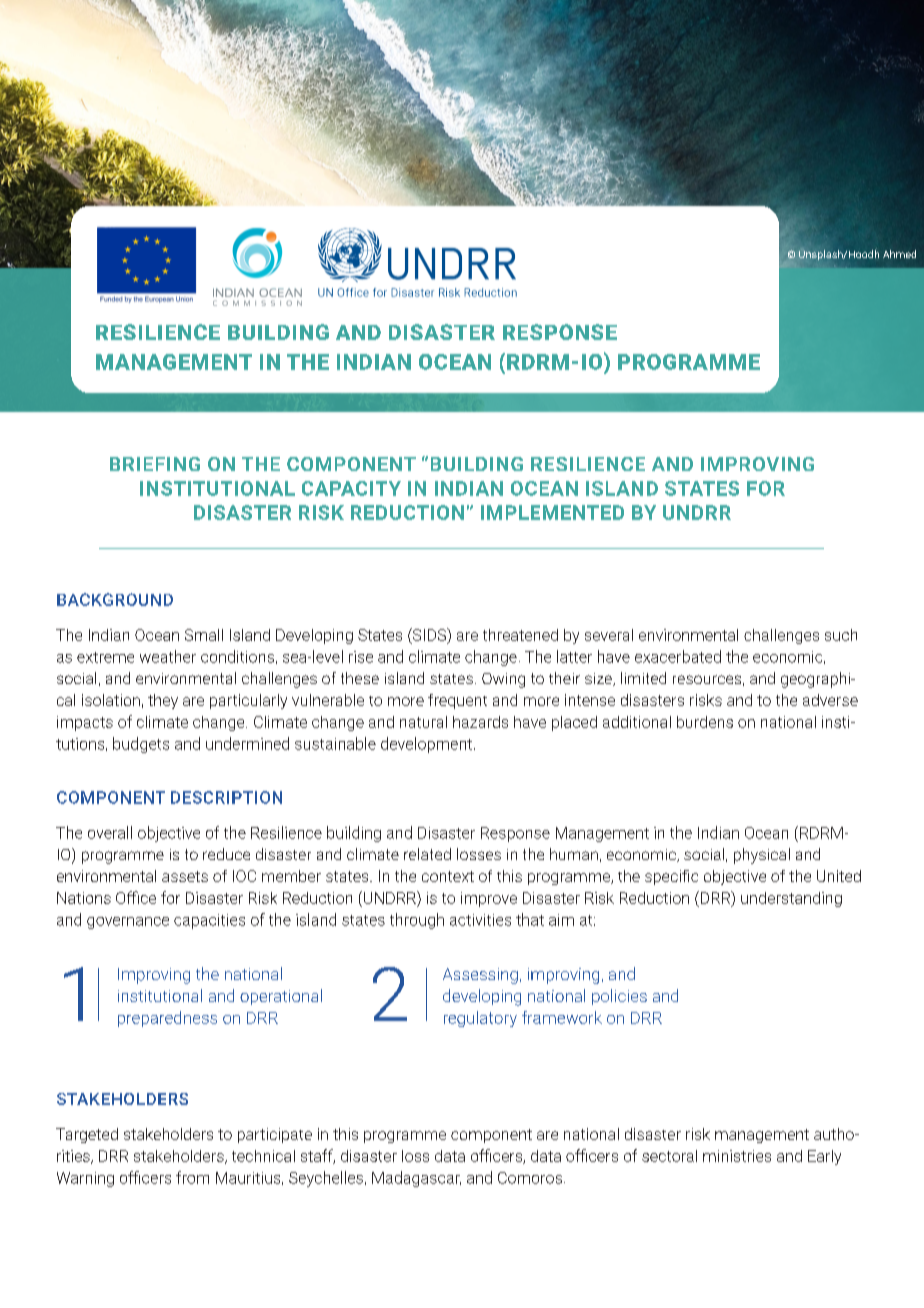 Image resolution: width=924 pixels, height=1308 pixels. Describe the element at coordinates (480, 722) in the screenshot. I see `hazards` at that location.
